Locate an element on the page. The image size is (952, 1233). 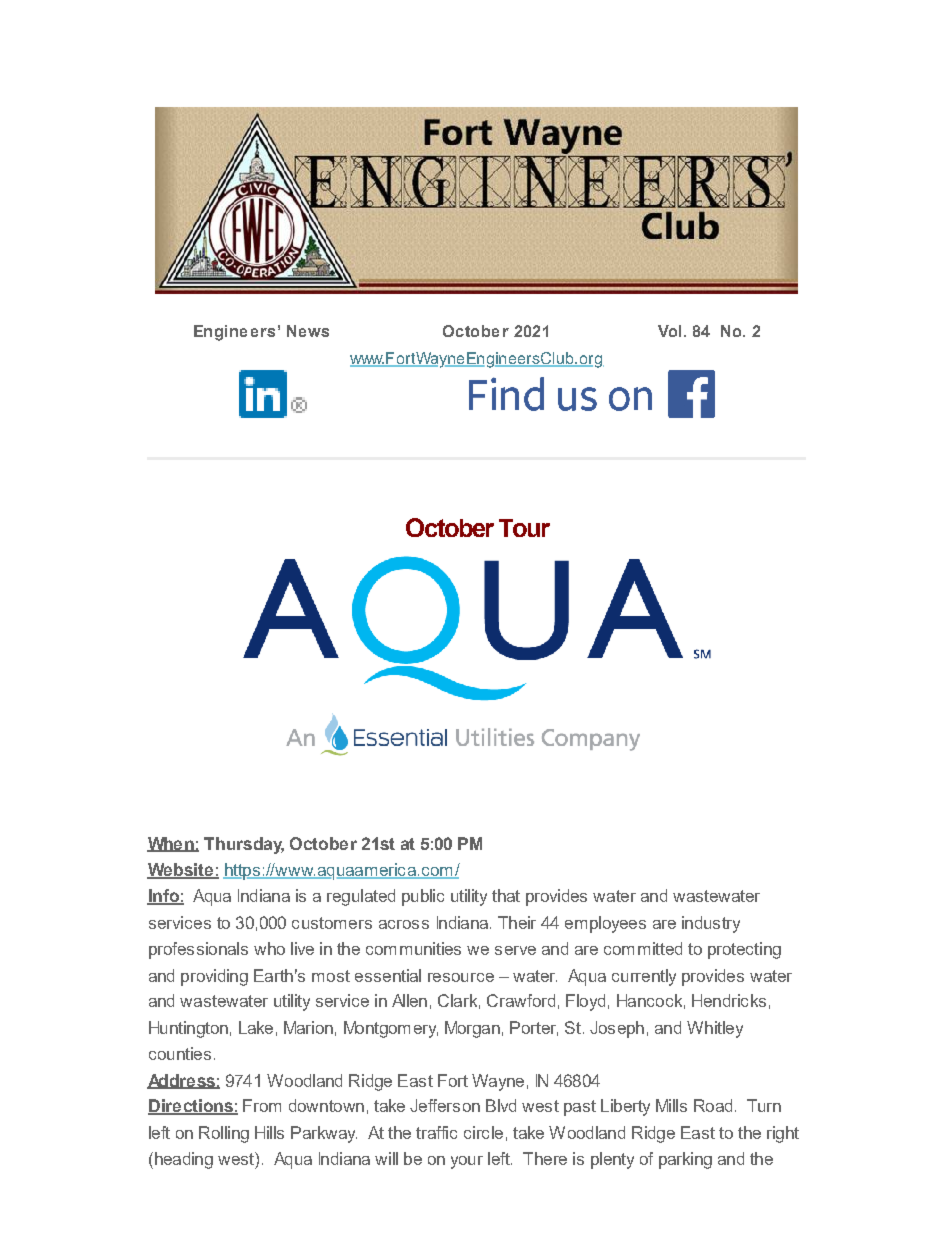
Thursday is located at coordinates (244, 845).
